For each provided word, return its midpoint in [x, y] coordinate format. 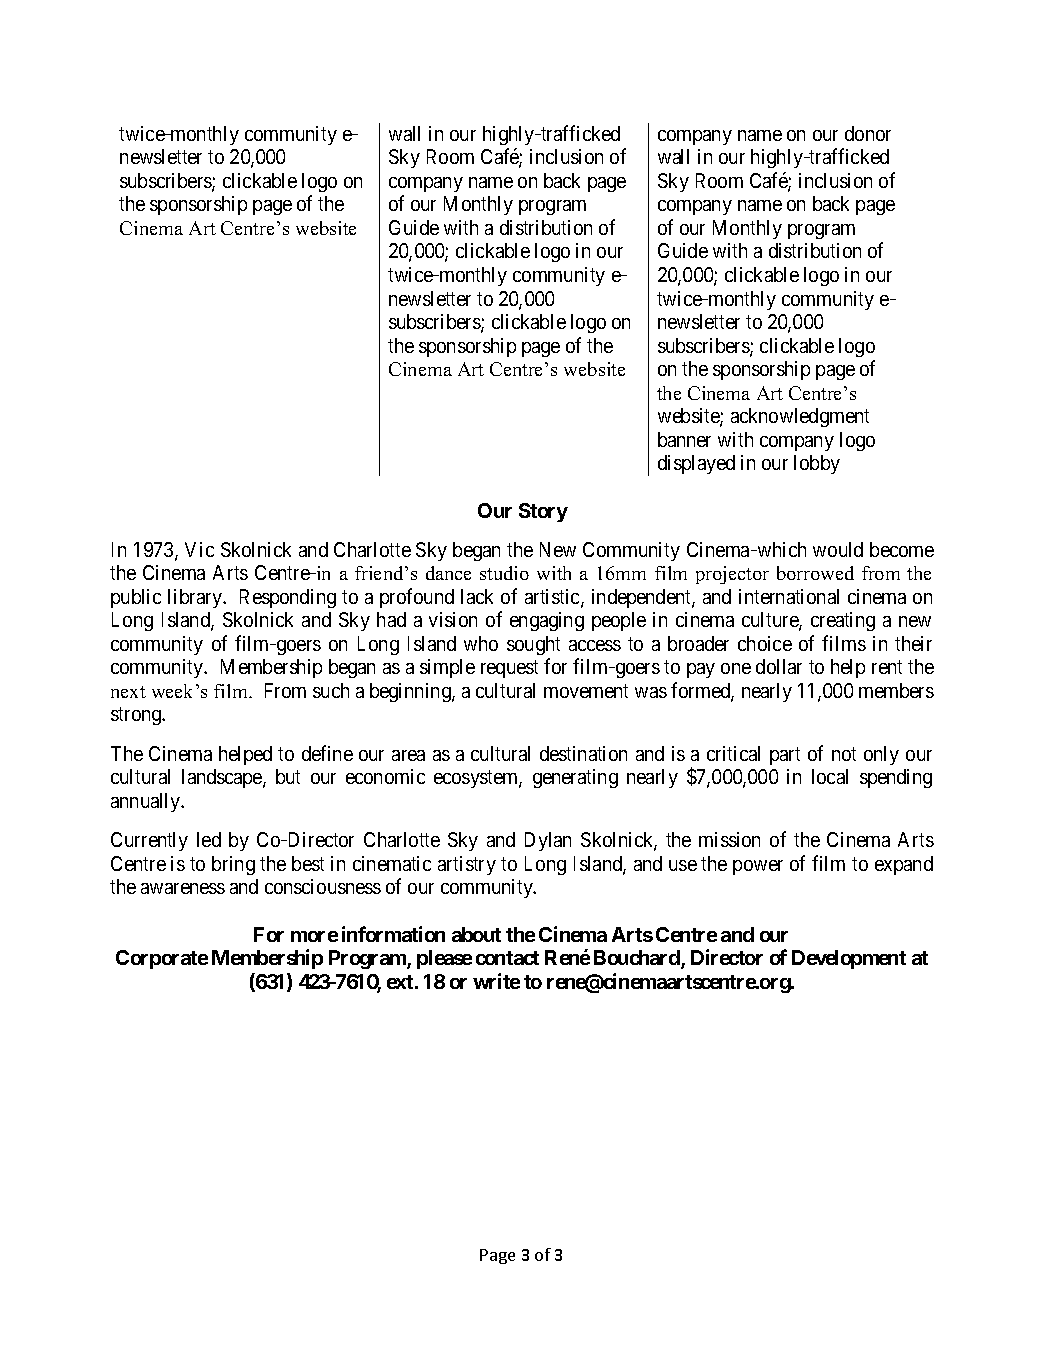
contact [507, 958]
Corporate [162, 959]
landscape [223, 778]
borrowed [815, 573]
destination [583, 753]
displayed [696, 464]
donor [868, 133]
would [838, 549]
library [196, 598]
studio [504, 573]
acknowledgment [800, 417]
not [844, 754]
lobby [817, 464]
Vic [199, 549]
